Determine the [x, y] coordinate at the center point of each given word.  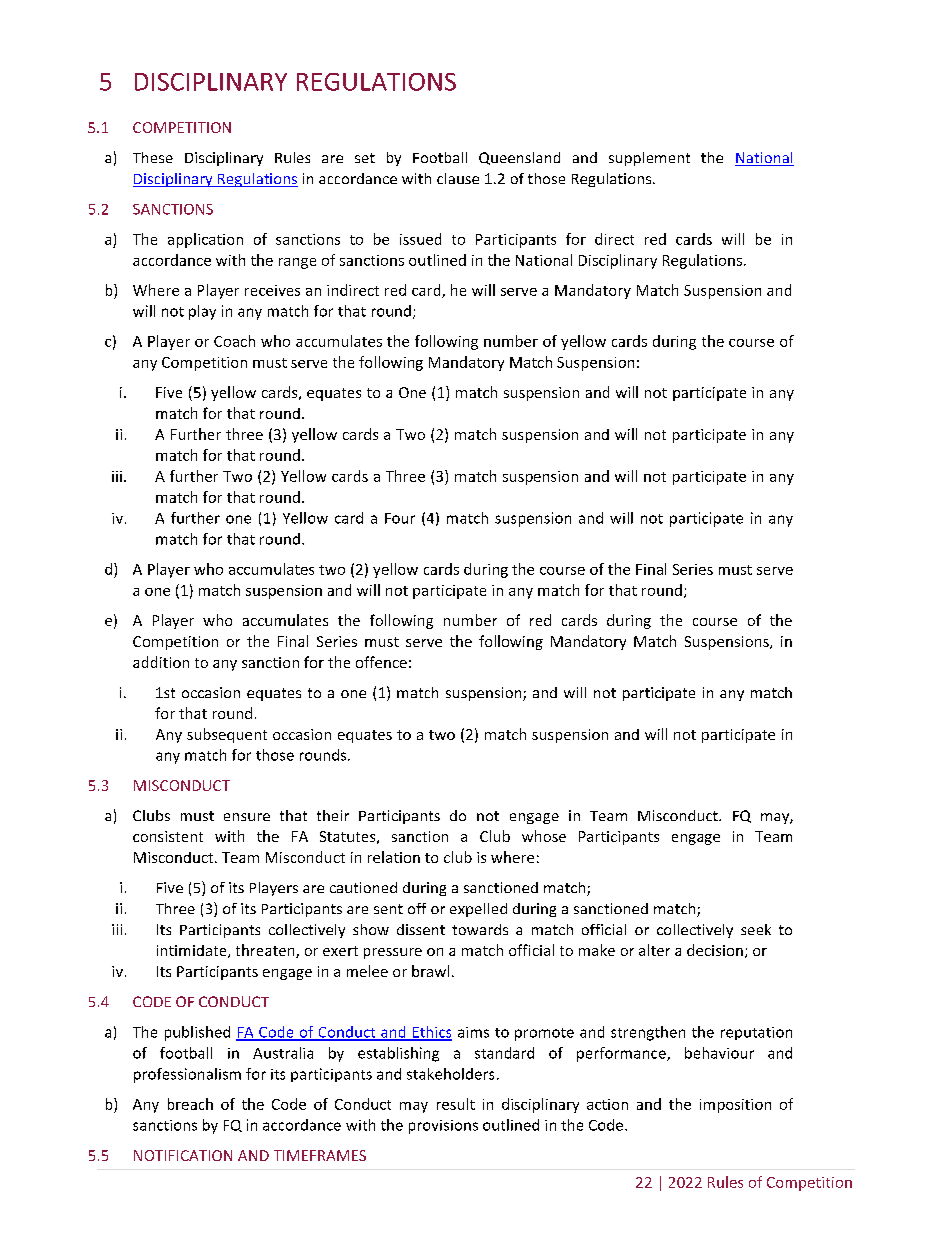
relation [394, 857]
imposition [735, 1106]
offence [381, 662]
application [205, 240]
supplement [649, 159]
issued [420, 239]
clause [458, 178]
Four [400, 518]
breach [190, 1104]
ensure [247, 817]
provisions [443, 1127]
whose [544, 836]
